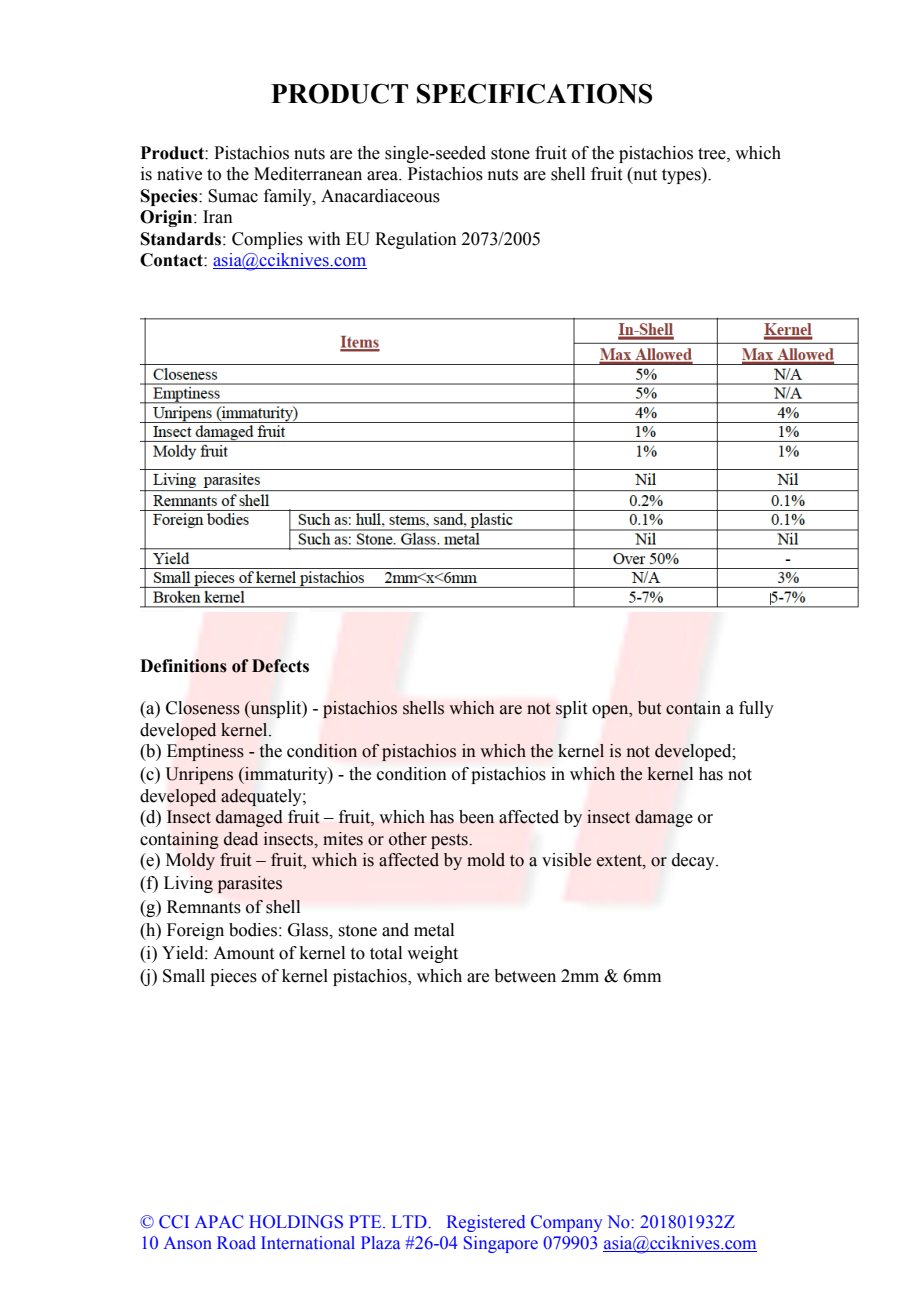  I want to click on Sumac, so click(233, 196).
